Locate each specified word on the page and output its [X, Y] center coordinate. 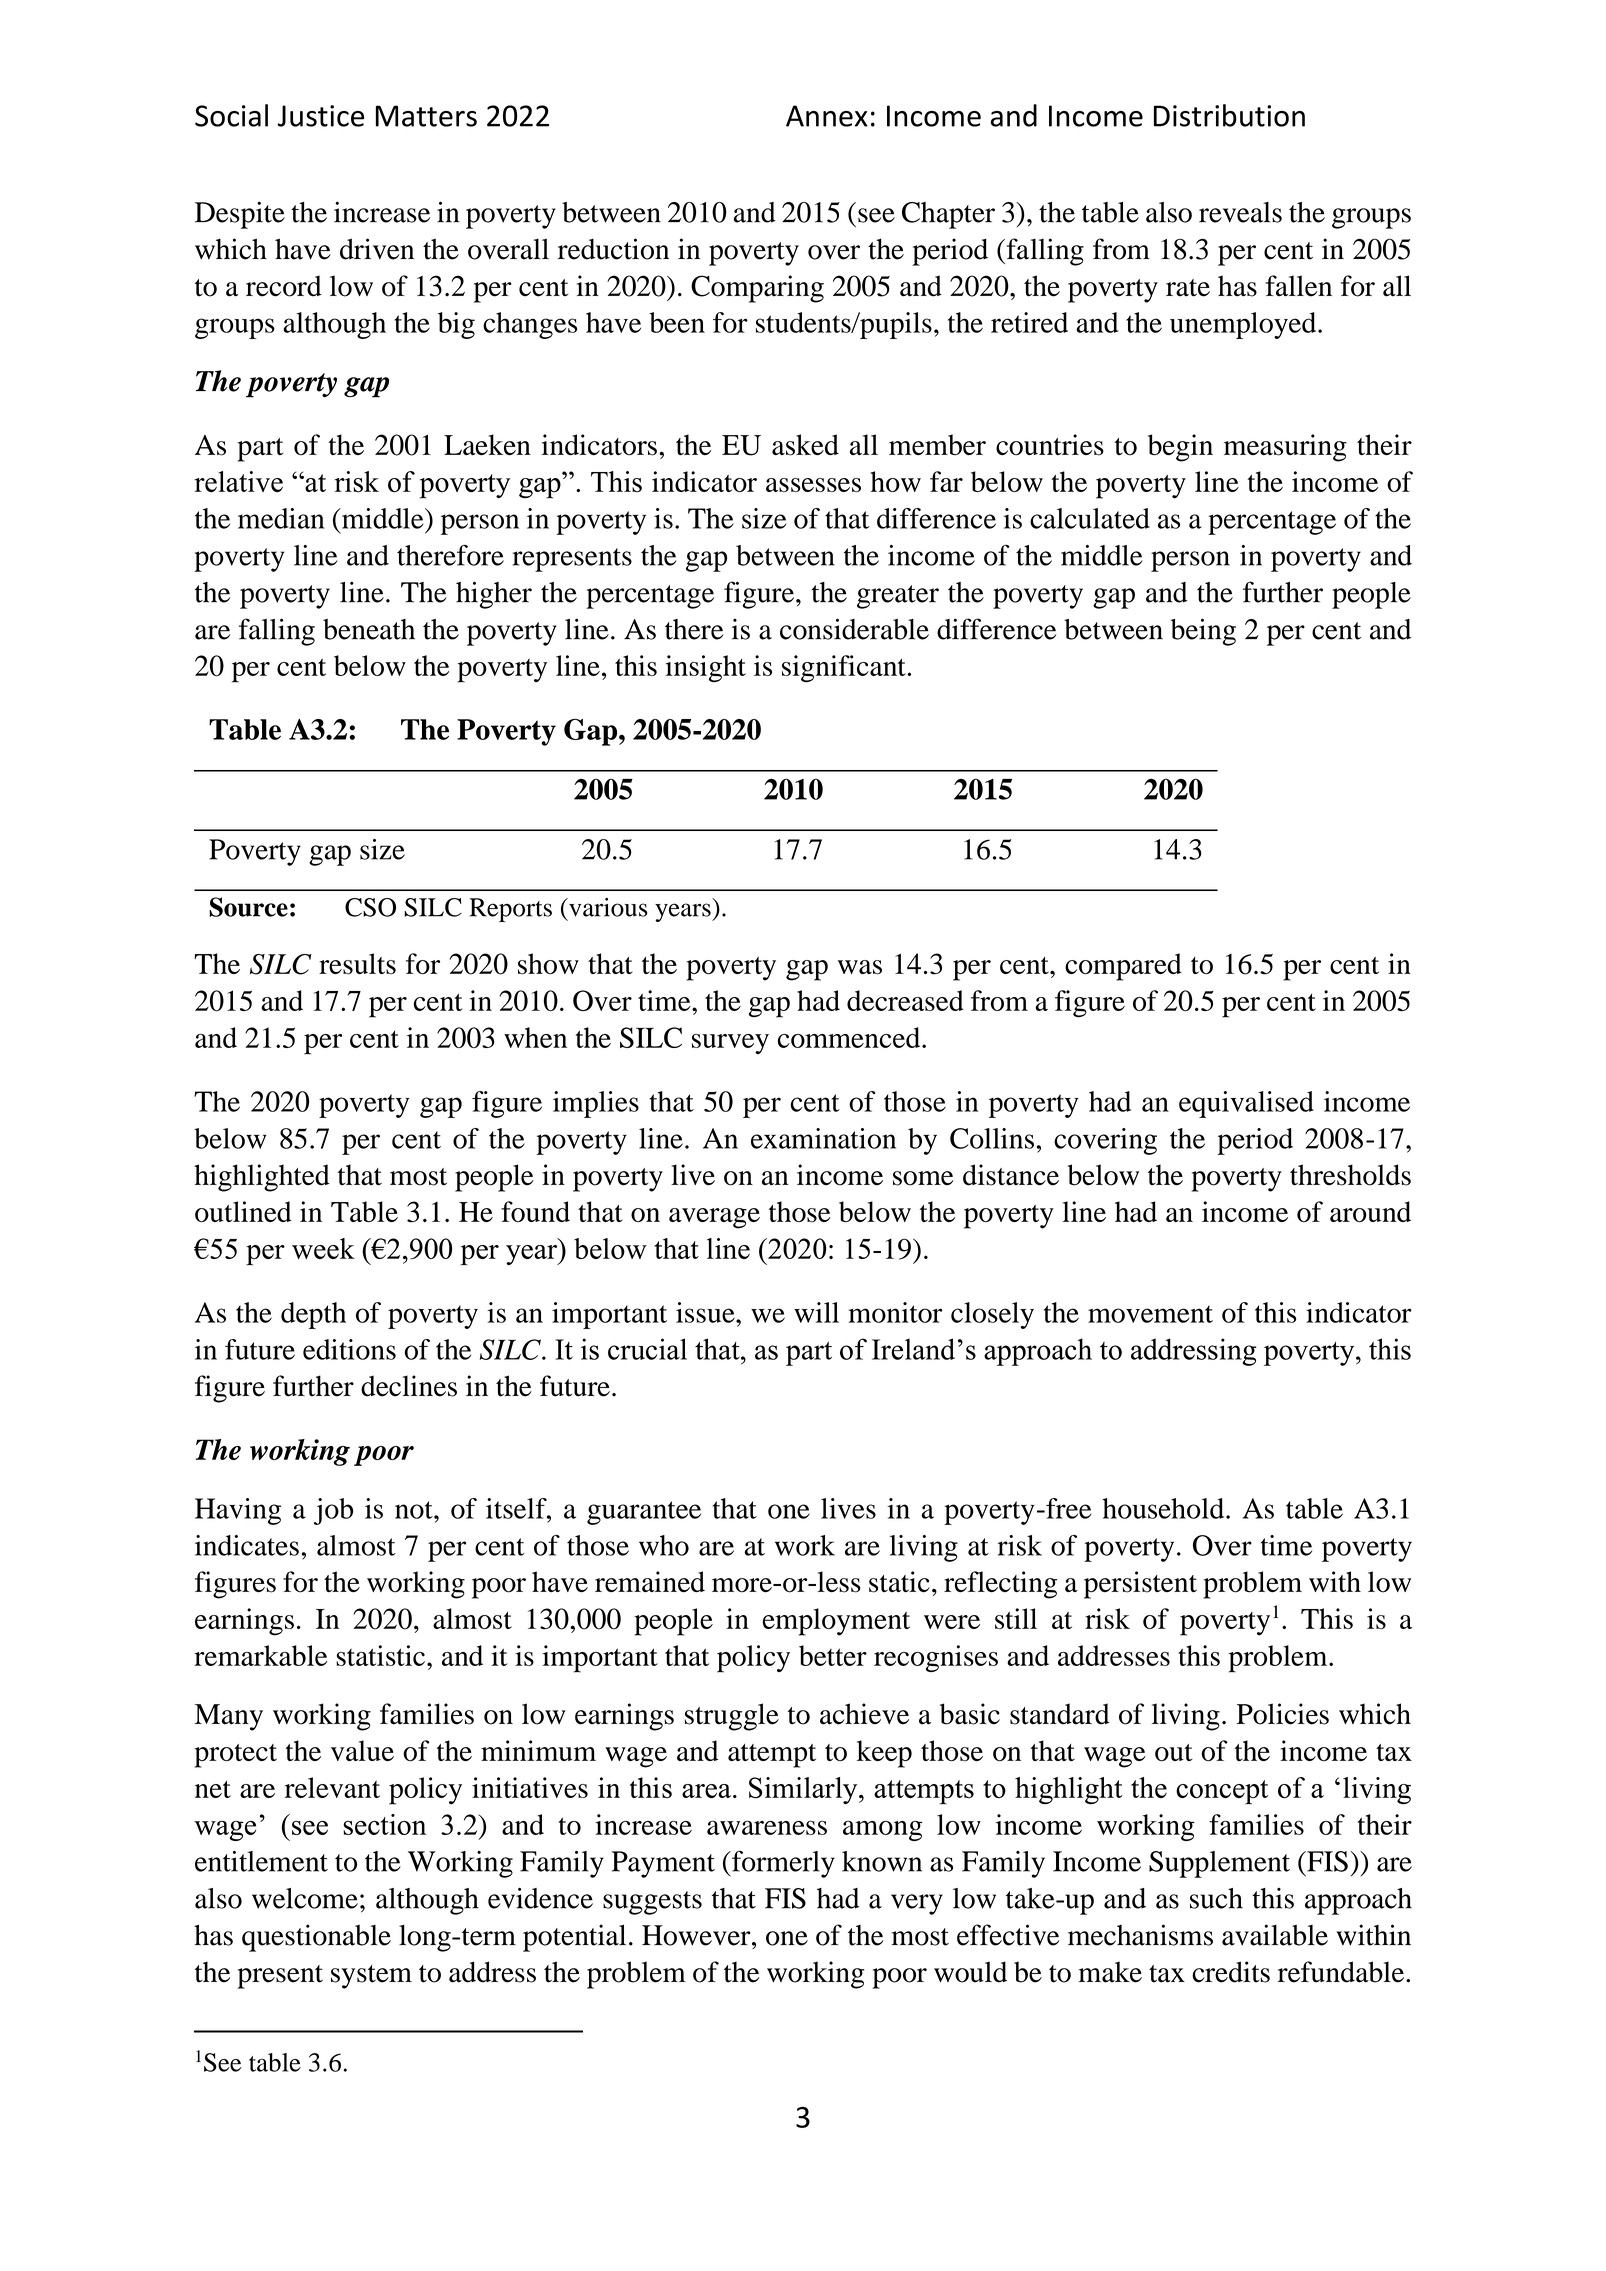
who [664, 1545]
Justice [321, 116]
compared [1123, 967]
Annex [827, 116]
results [357, 963]
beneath [369, 629]
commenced [850, 1037]
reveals [1240, 212]
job [333, 1511]
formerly [782, 1864]
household [1164, 1508]
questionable [316, 1938]
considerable [854, 629]
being [1203, 632]
